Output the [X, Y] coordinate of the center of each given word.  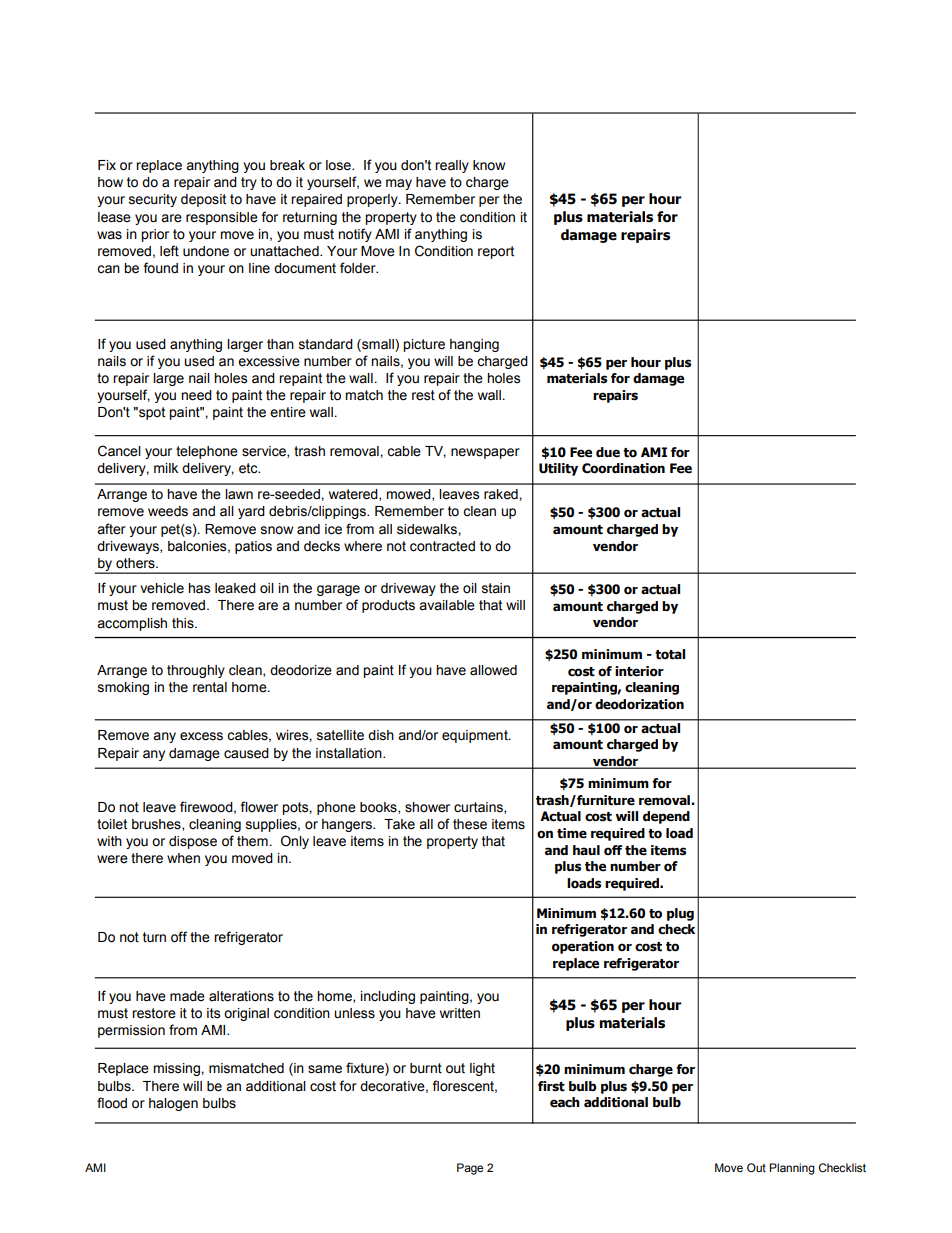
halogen [173, 1104]
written [460, 1013]
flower [259, 807]
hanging [474, 345]
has [199, 588]
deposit [203, 200]
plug [680, 914]
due [608, 452]
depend [666, 817]
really [452, 166]
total [670, 654]
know [489, 165]
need [196, 395]
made [187, 996]
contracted [442, 546]
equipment [476, 736]
